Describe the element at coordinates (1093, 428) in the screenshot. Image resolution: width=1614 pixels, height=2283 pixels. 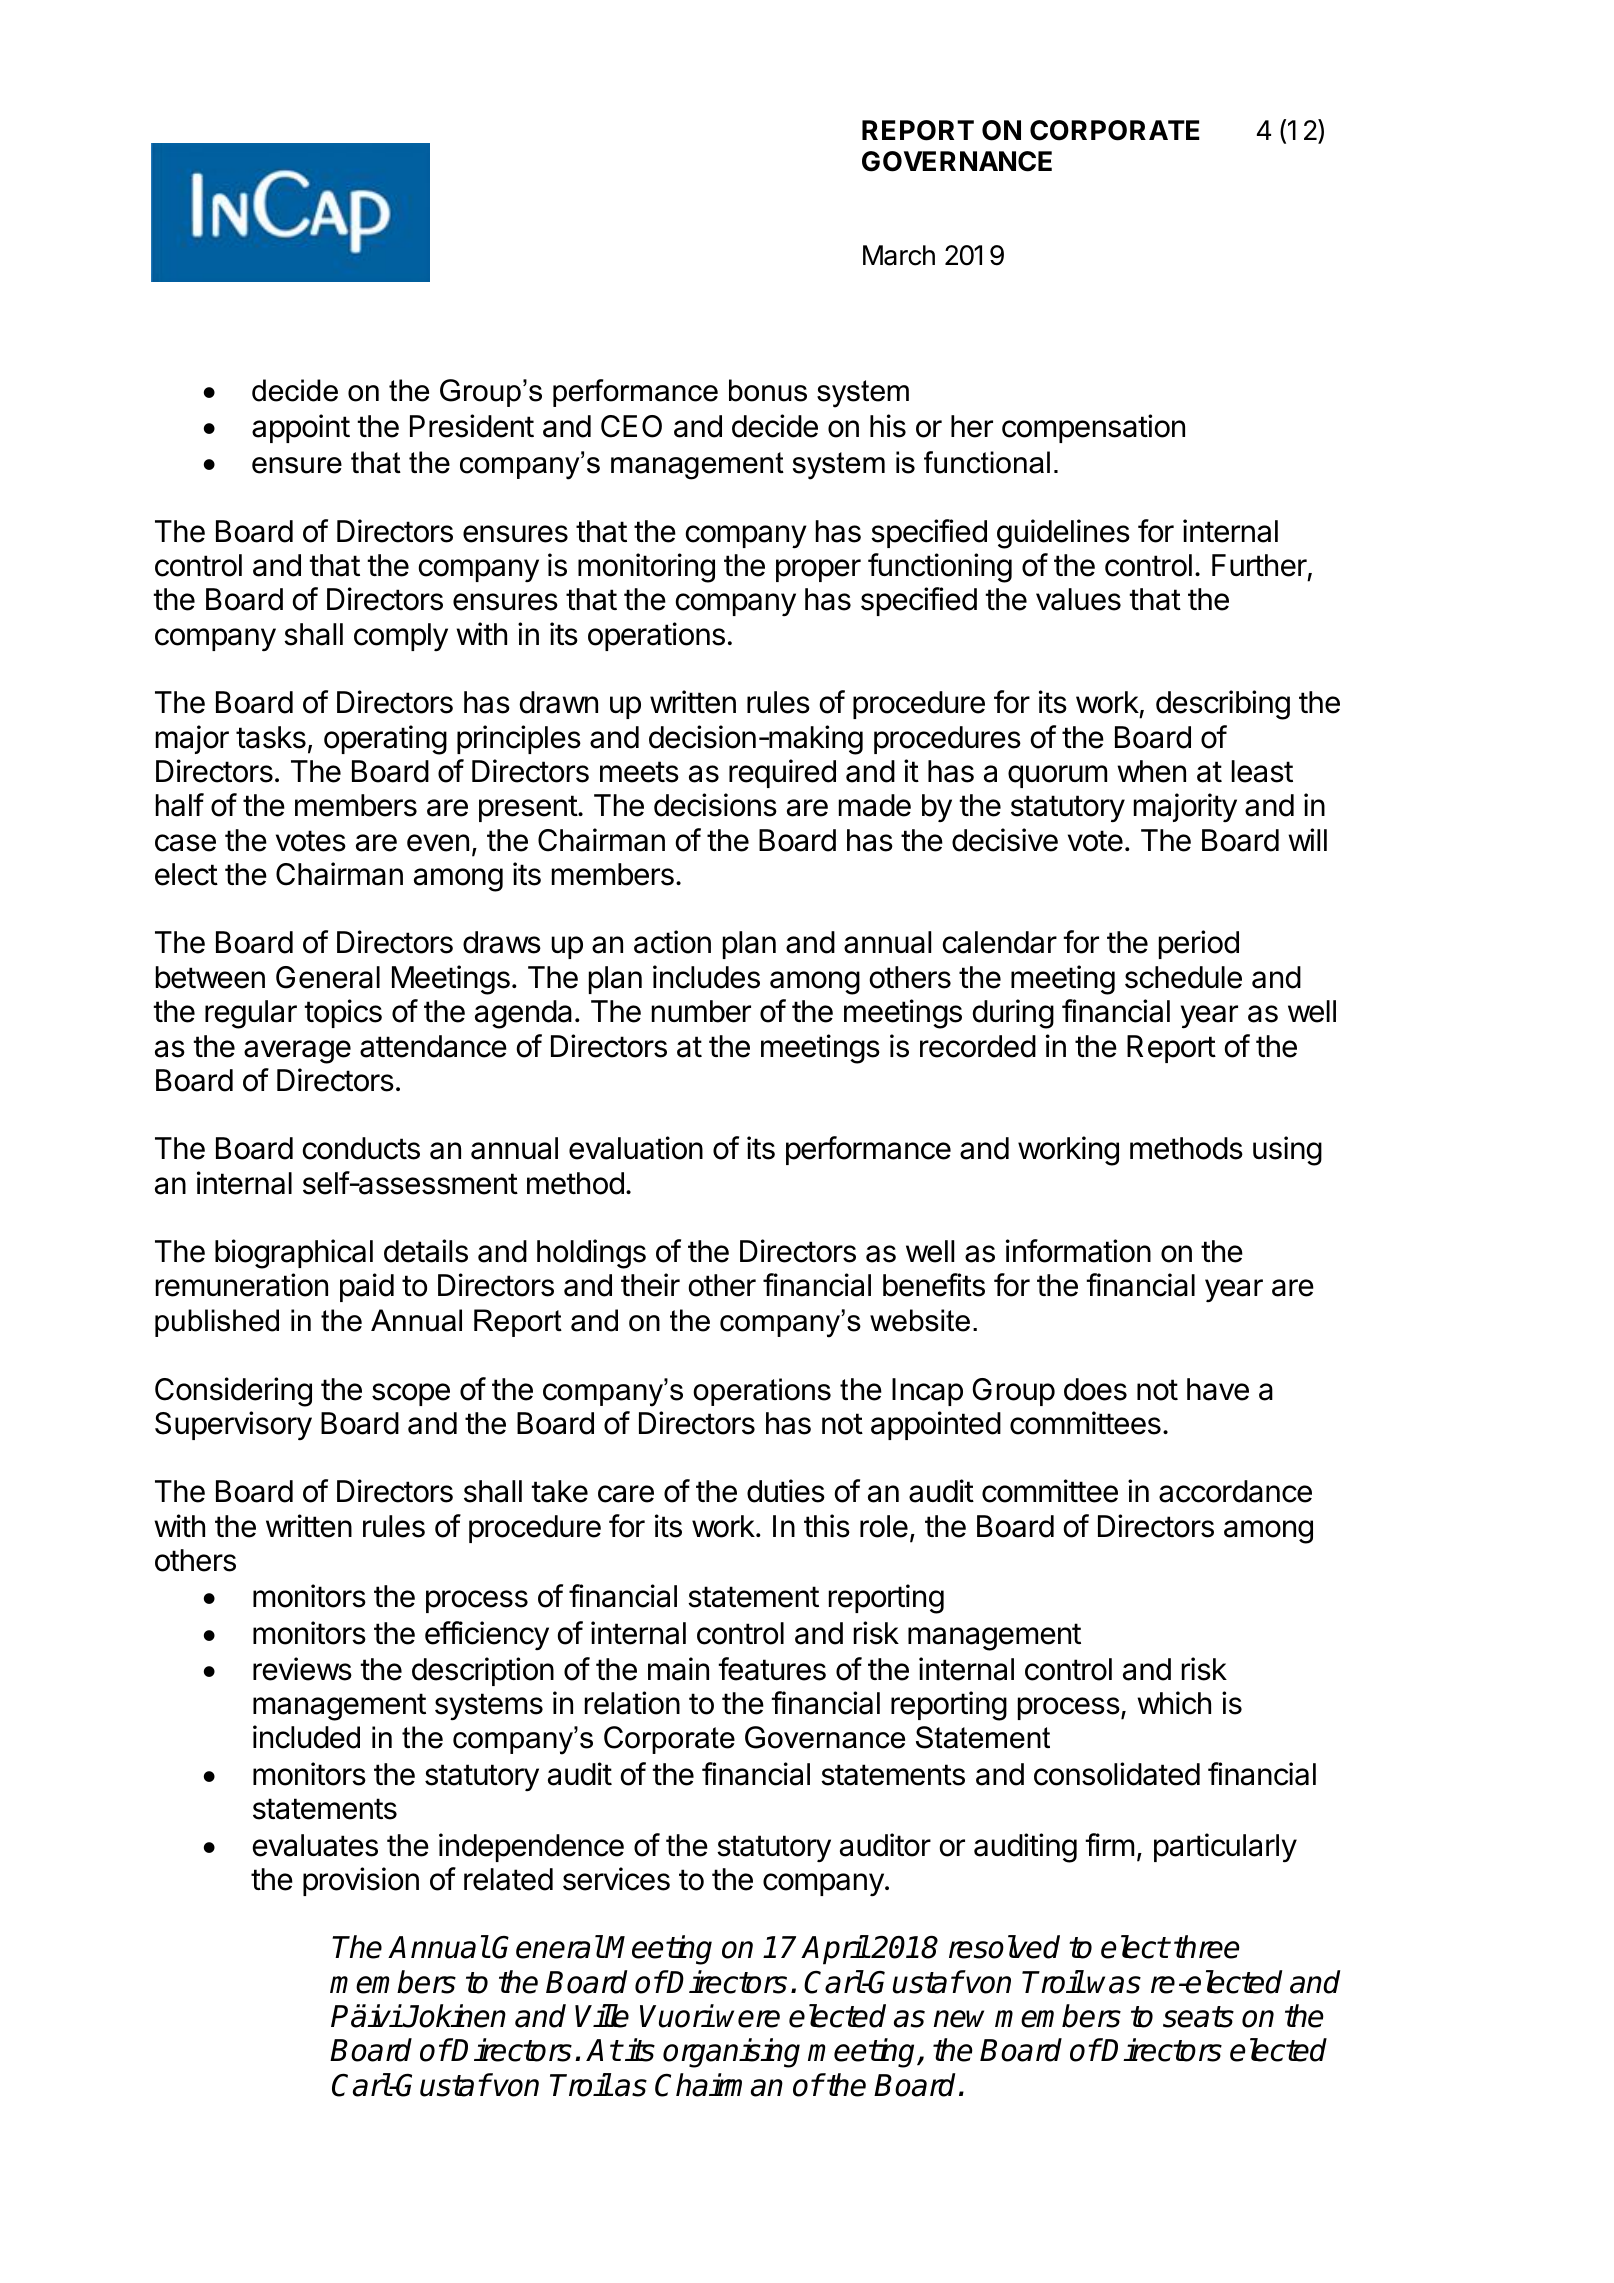
I see `compensation` at that location.
